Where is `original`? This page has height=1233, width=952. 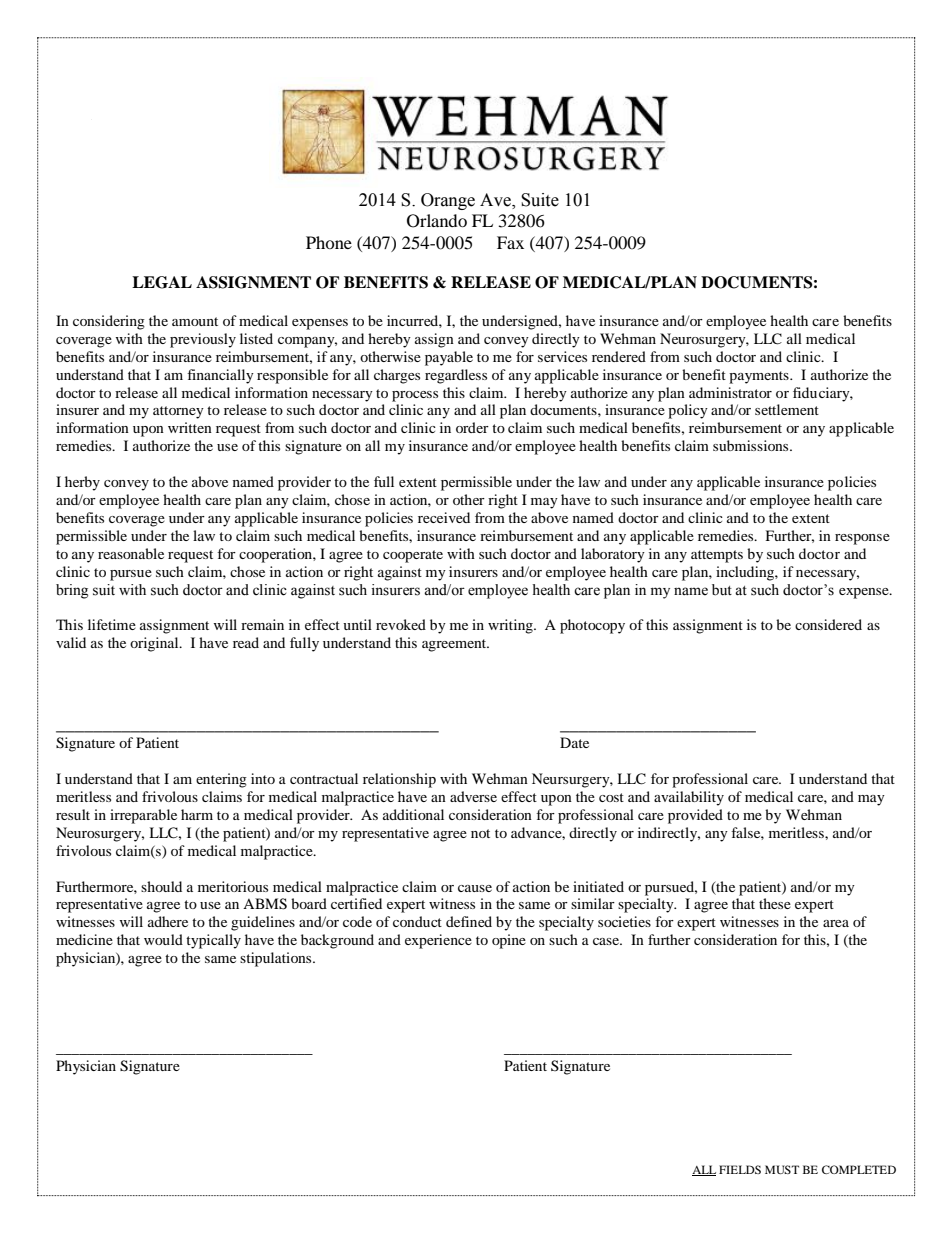 original is located at coordinates (155, 644).
